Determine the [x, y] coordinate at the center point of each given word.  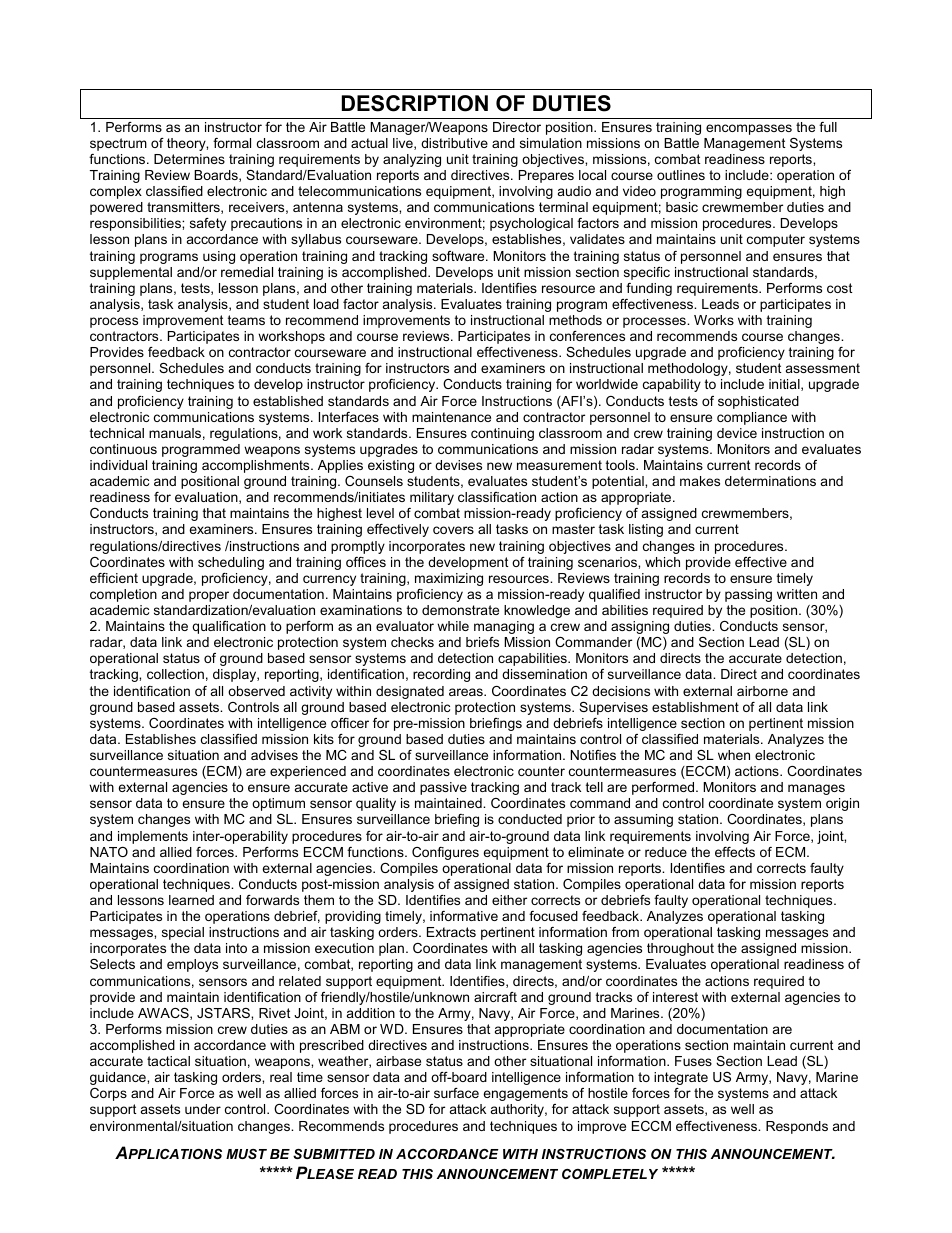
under [203, 1109]
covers [453, 530]
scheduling [231, 563]
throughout [680, 949]
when [734, 755]
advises [274, 755]
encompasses [749, 129]
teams [246, 320]
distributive [454, 143]
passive [443, 788]
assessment [823, 368]
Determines [189, 159]
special [183, 933]
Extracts [451, 932]
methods [575, 320]
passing [748, 595]
